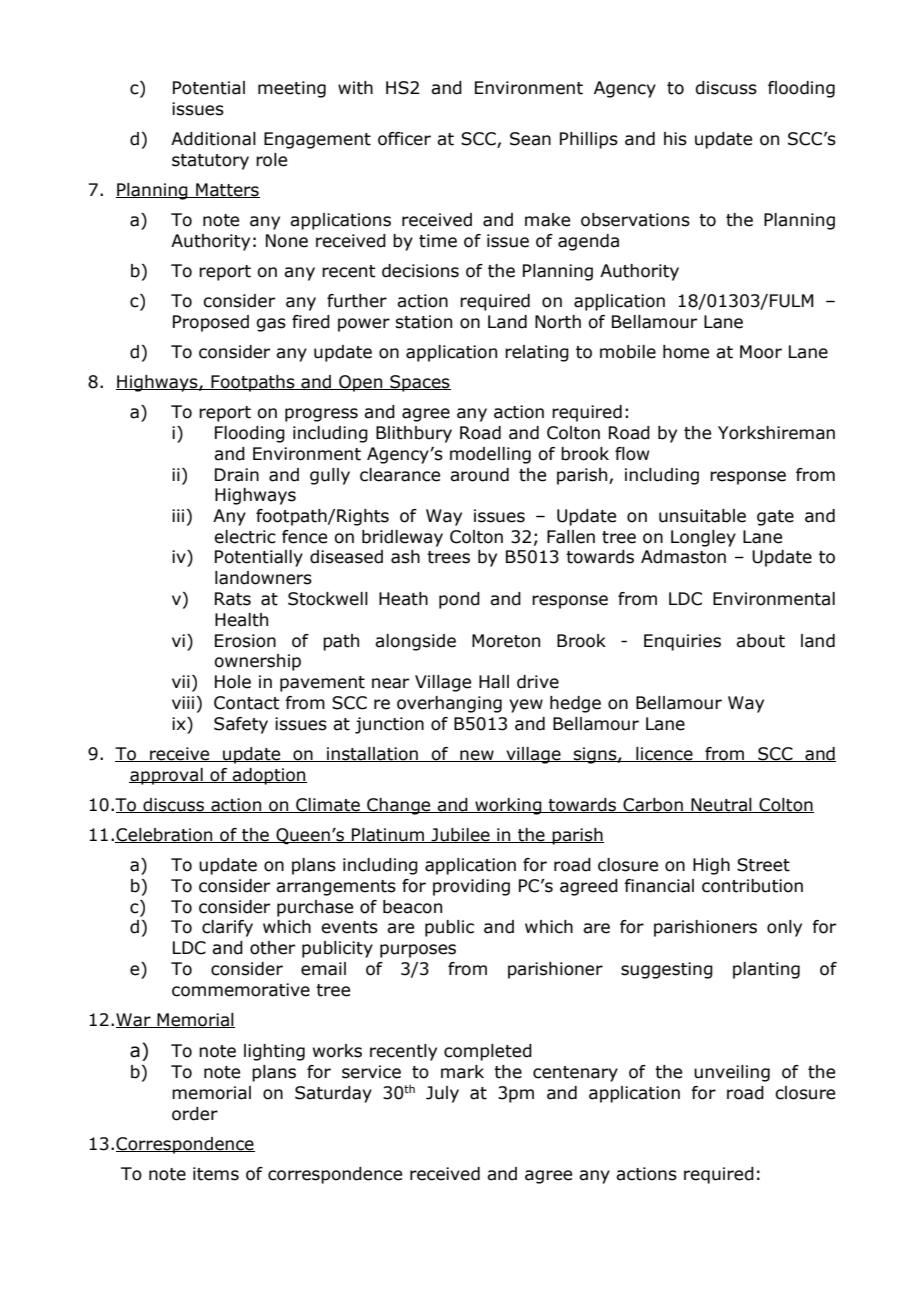 The width and height of the screenshot is (924, 1308). Describe the element at coordinates (686, 352) in the screenshot. I see `home` at that location.
